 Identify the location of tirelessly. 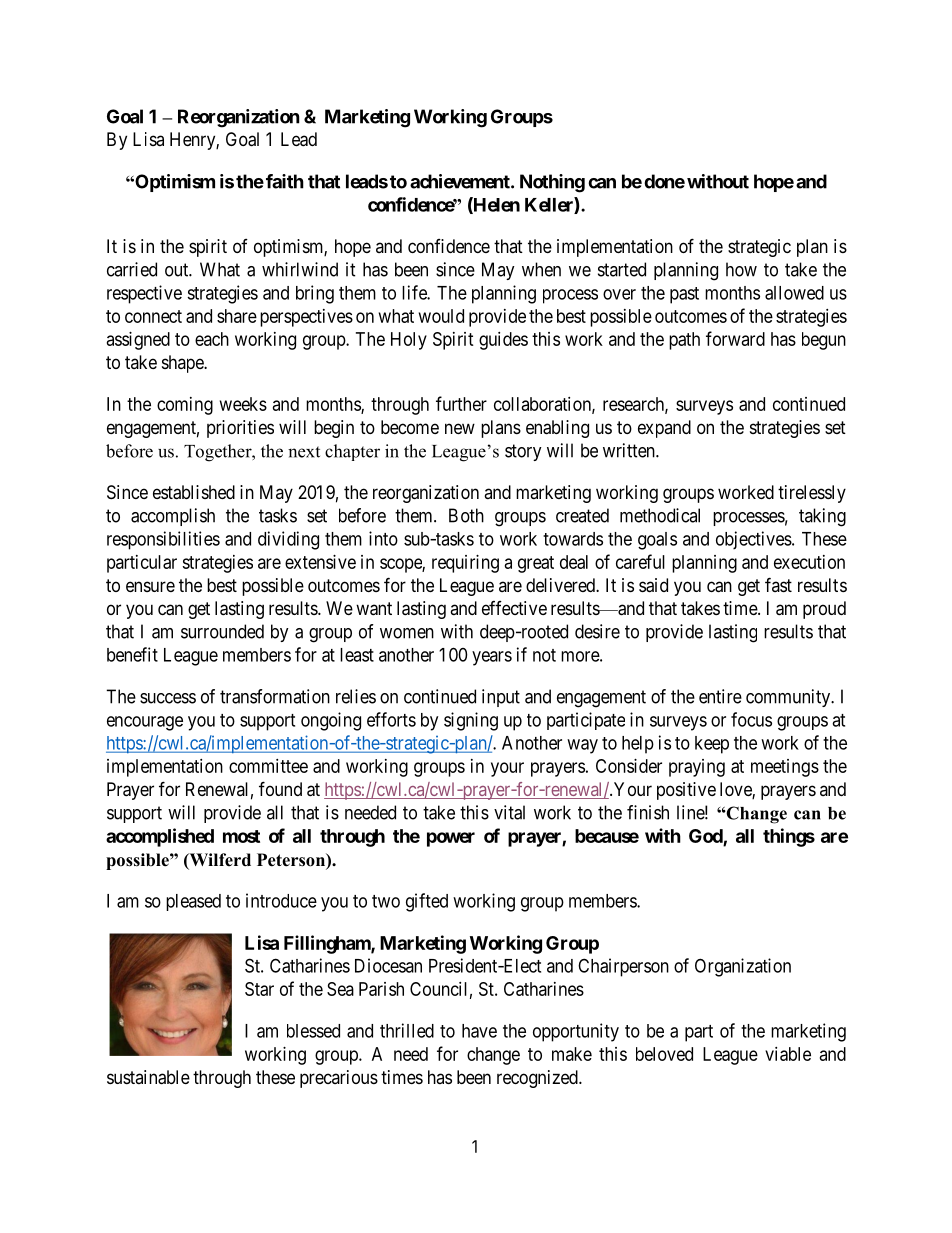
(812, 494).
